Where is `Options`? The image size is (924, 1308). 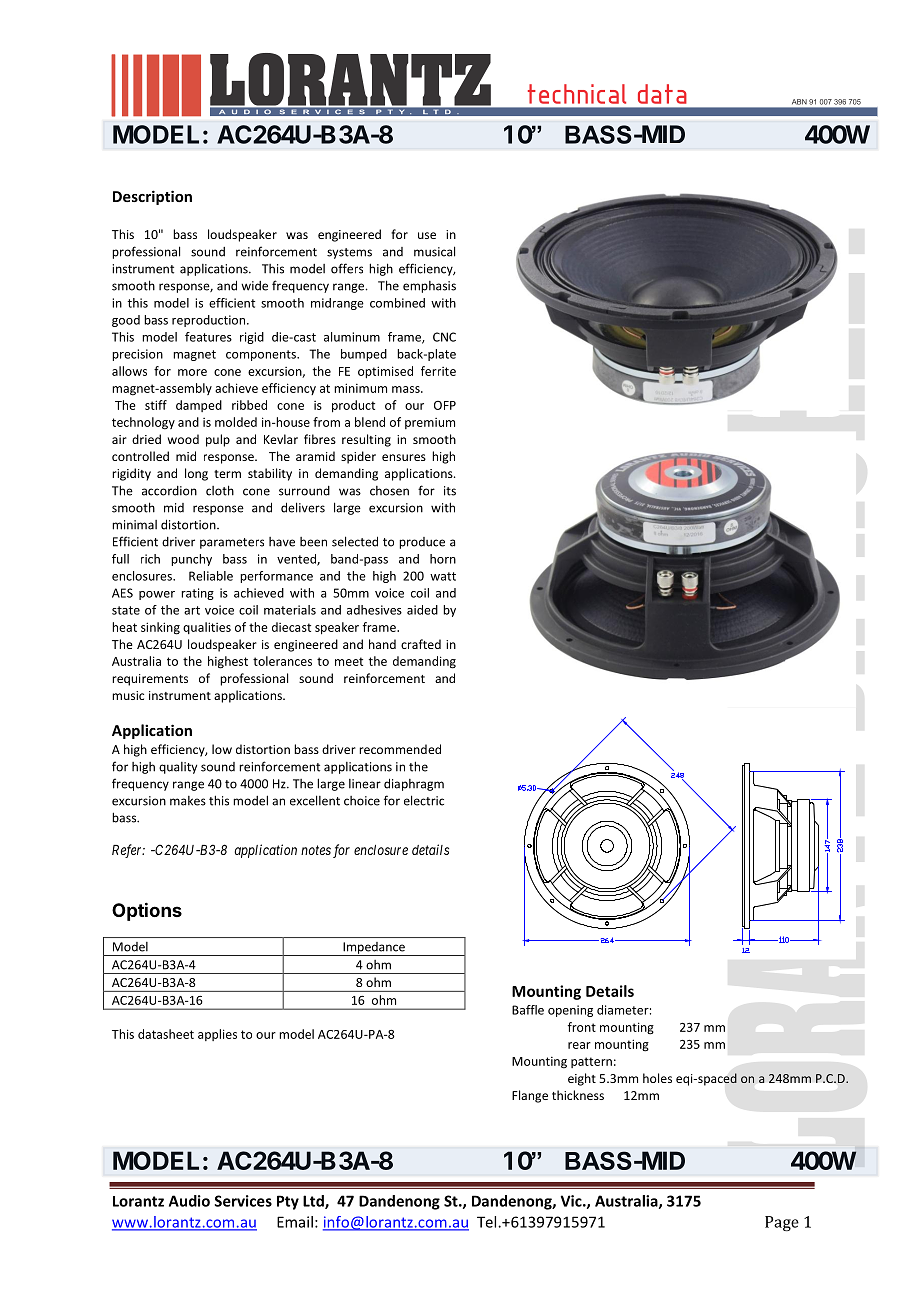
Options is located at coordinates (147, 911).
